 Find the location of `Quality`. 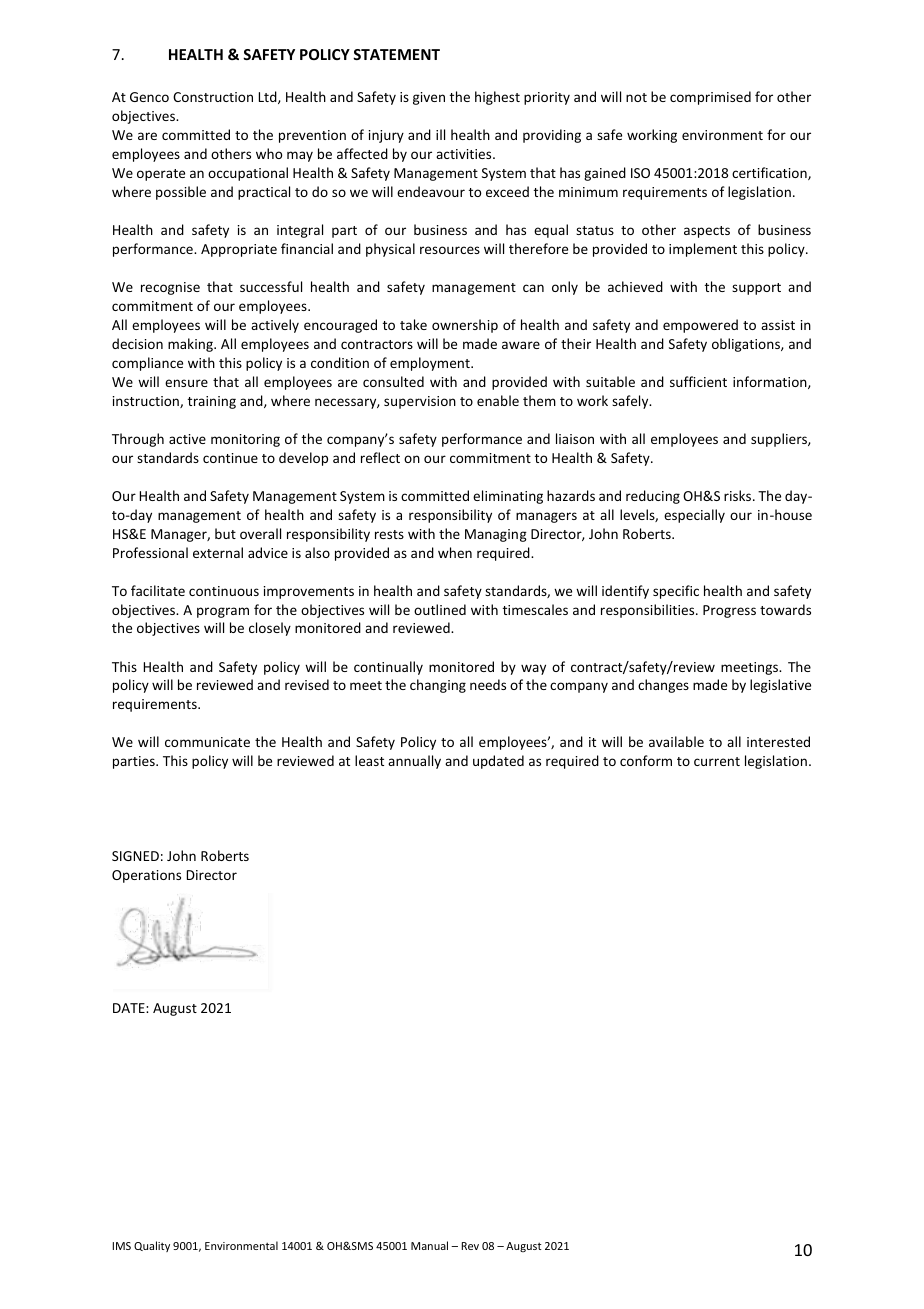

Quality is located at coordinates (152, 1246).
